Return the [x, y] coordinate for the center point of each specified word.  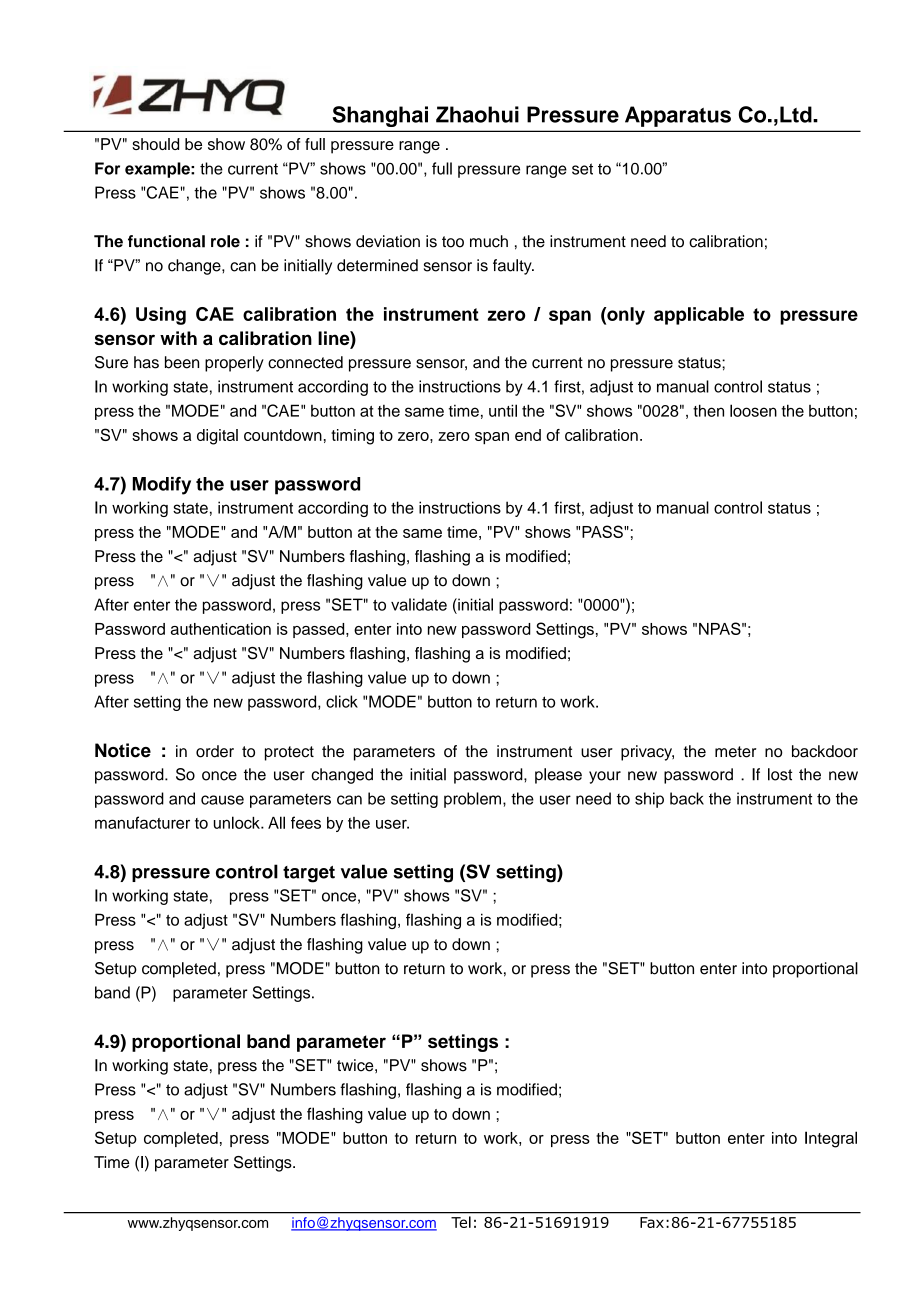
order [215, 751]
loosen [753, 410]
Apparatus [678, 116]
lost [780, 774]
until [503, 410]
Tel [461, 1222]
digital [217, 437]
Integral [831, 1139]
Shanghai [380, 116]
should [155, 144]
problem [472, 800]
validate [419, 604]
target [309, 874]
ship [649, 800]
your [605, 777]
